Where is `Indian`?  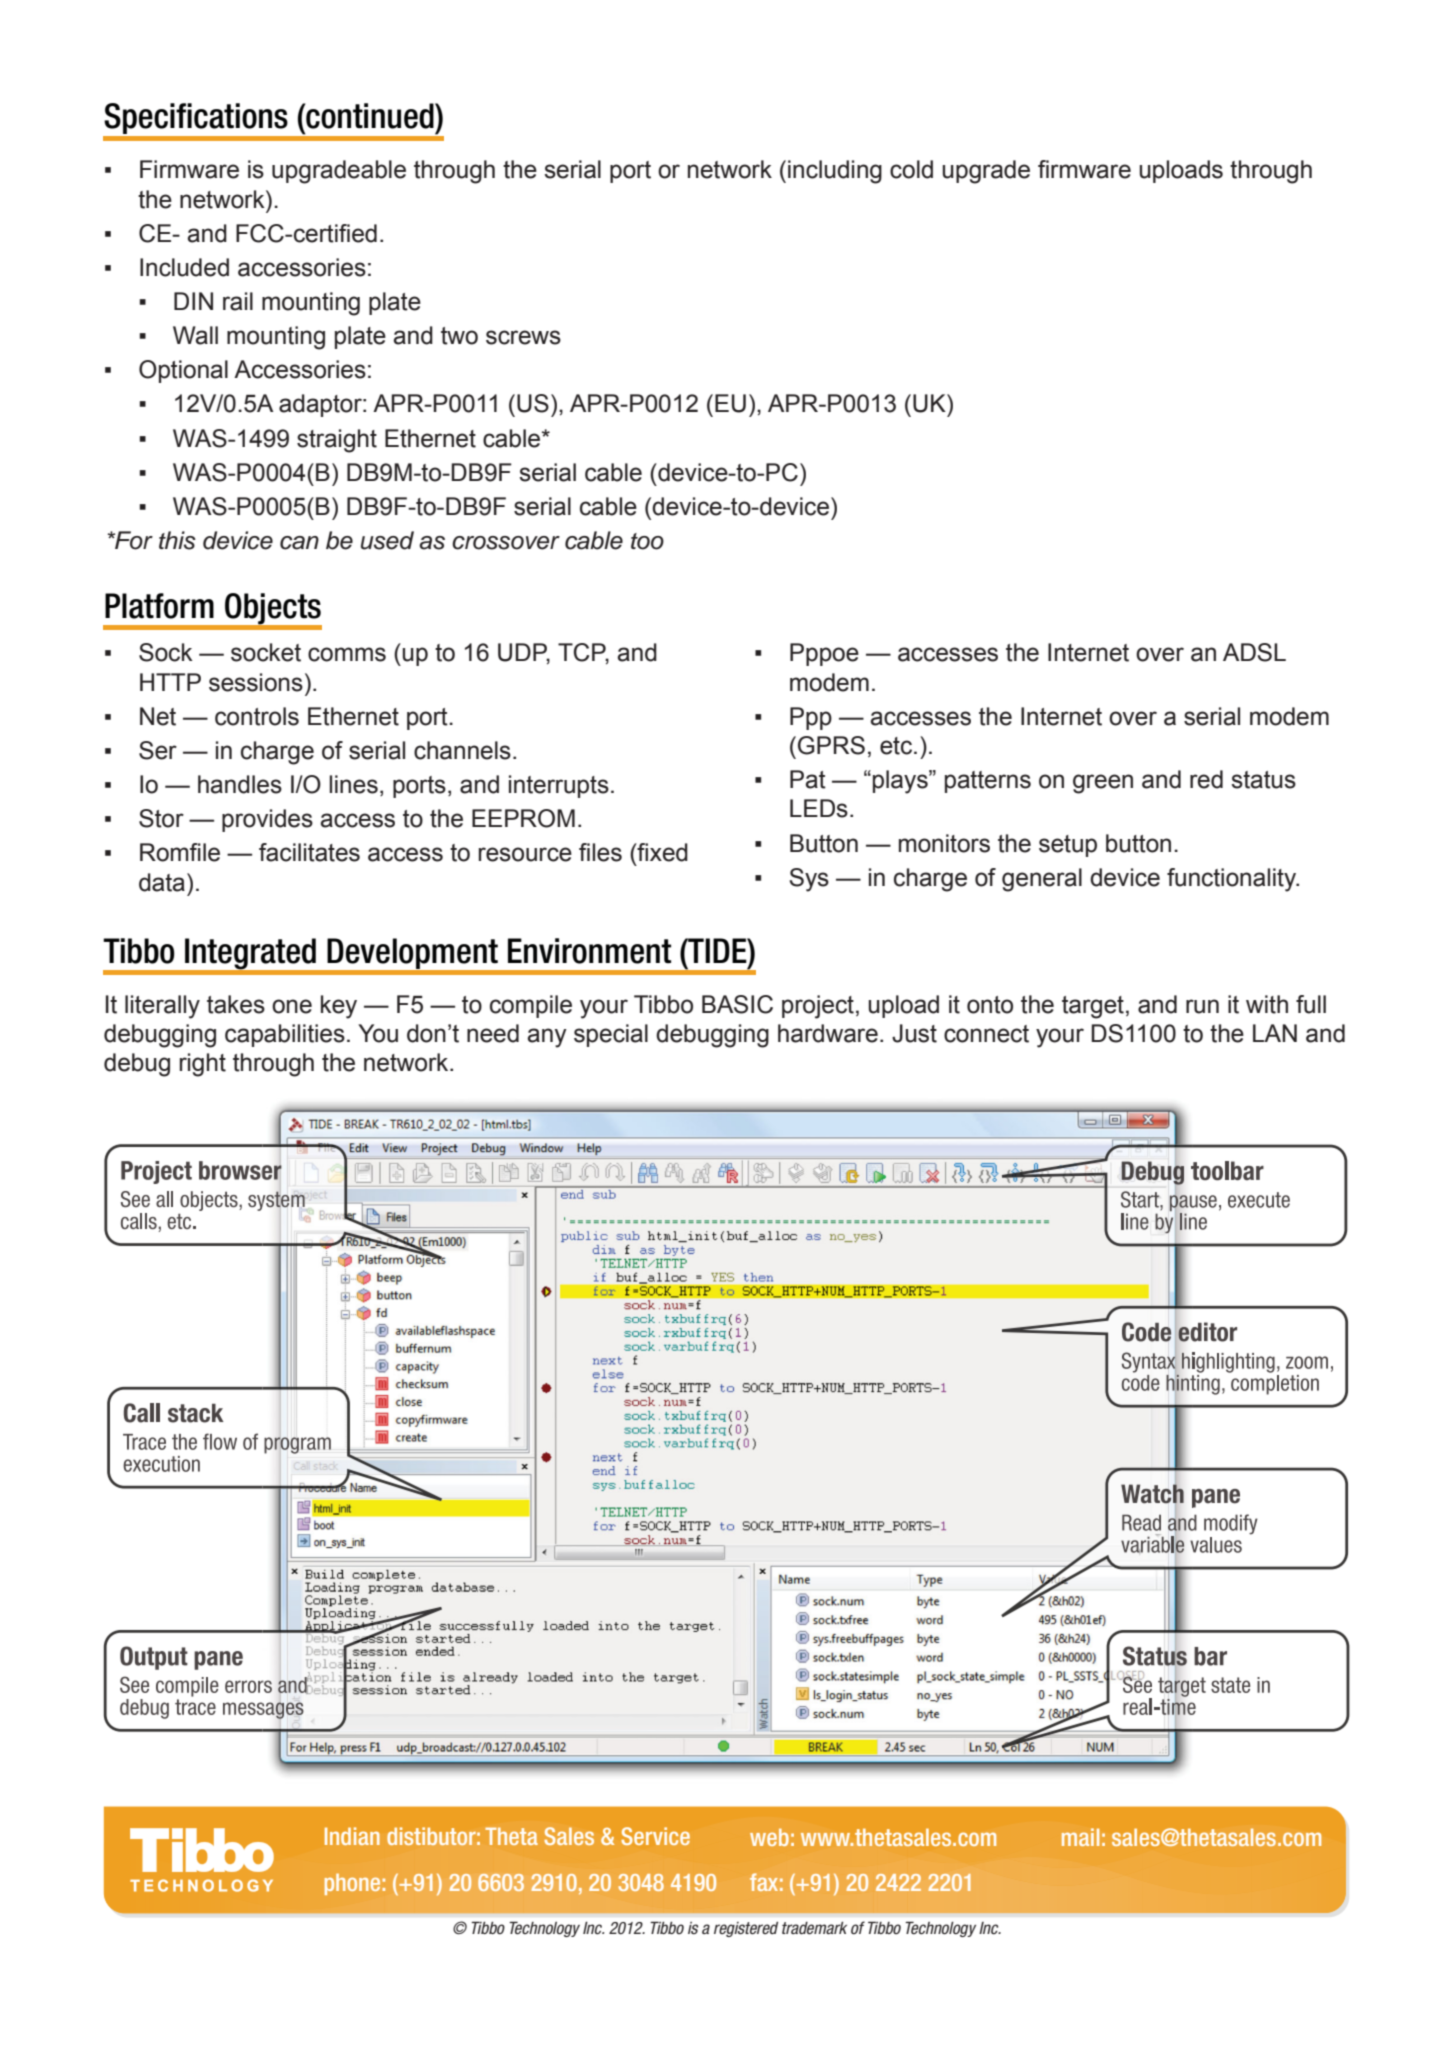
Indian is located at coordinates (352, 1836).
